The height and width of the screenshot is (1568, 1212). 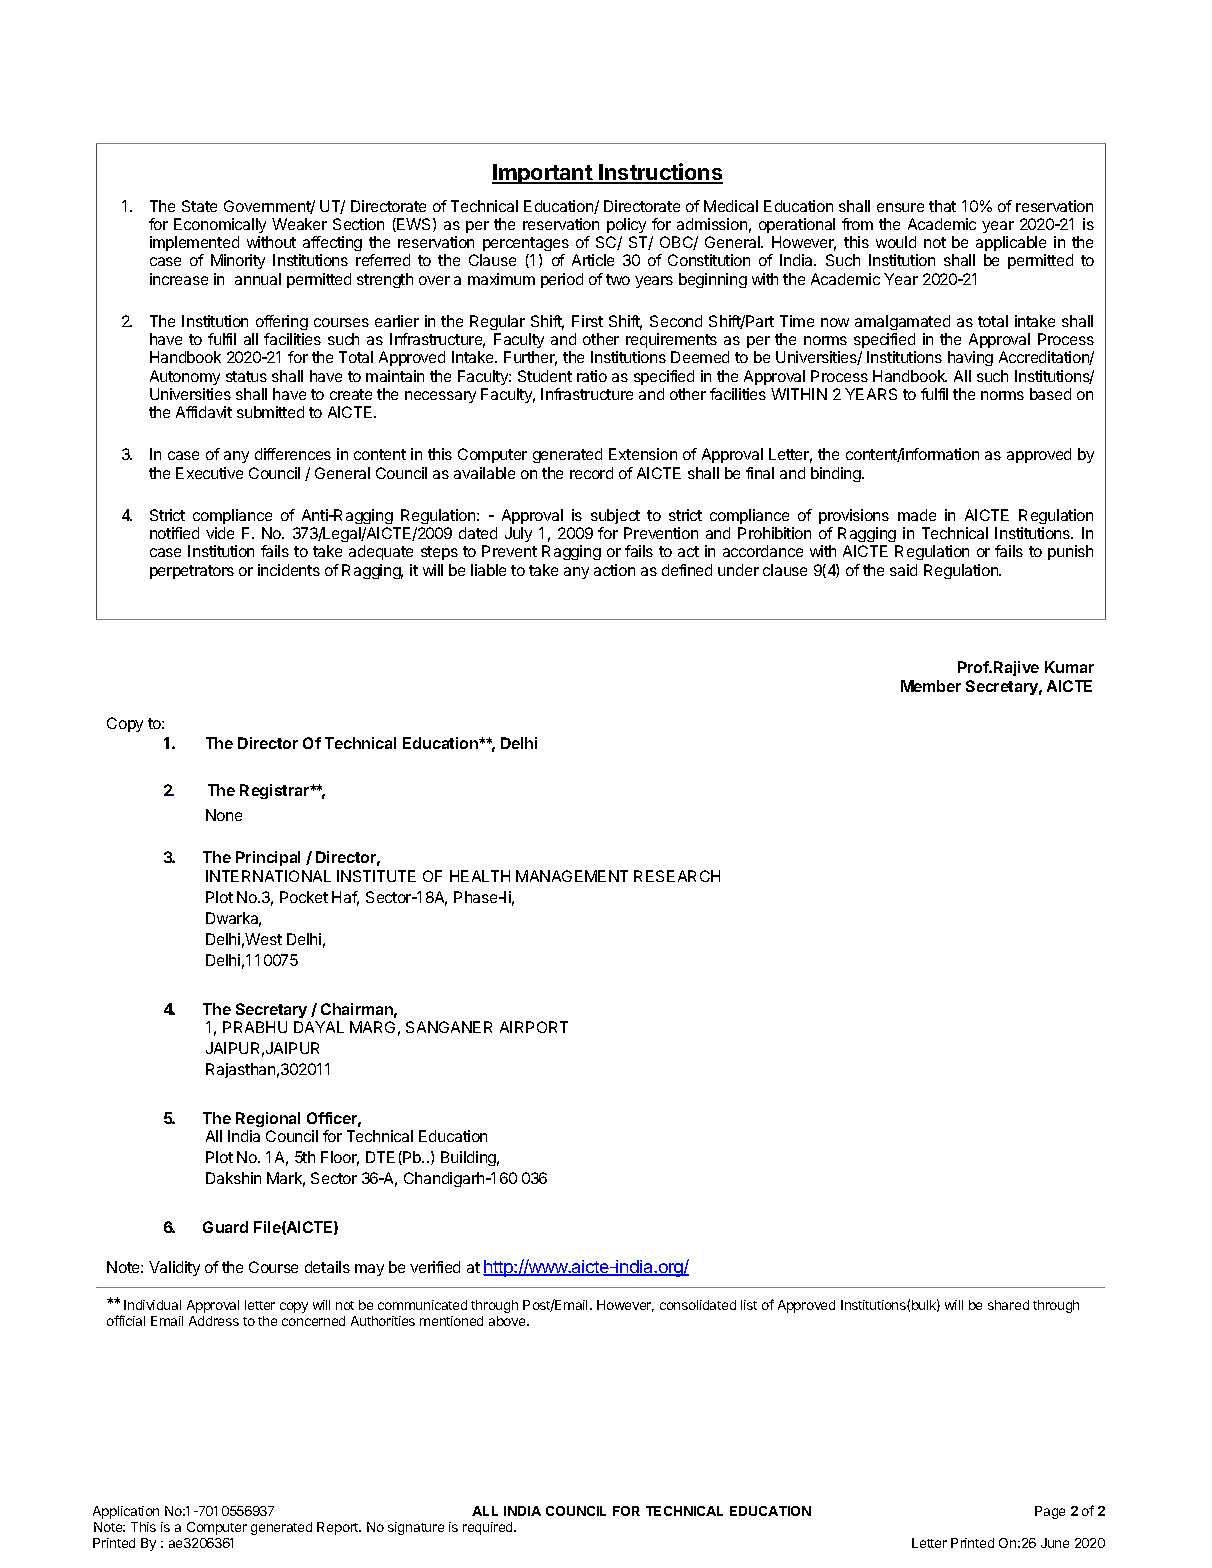 I want to click on subject, so click(x=615, y=516).
